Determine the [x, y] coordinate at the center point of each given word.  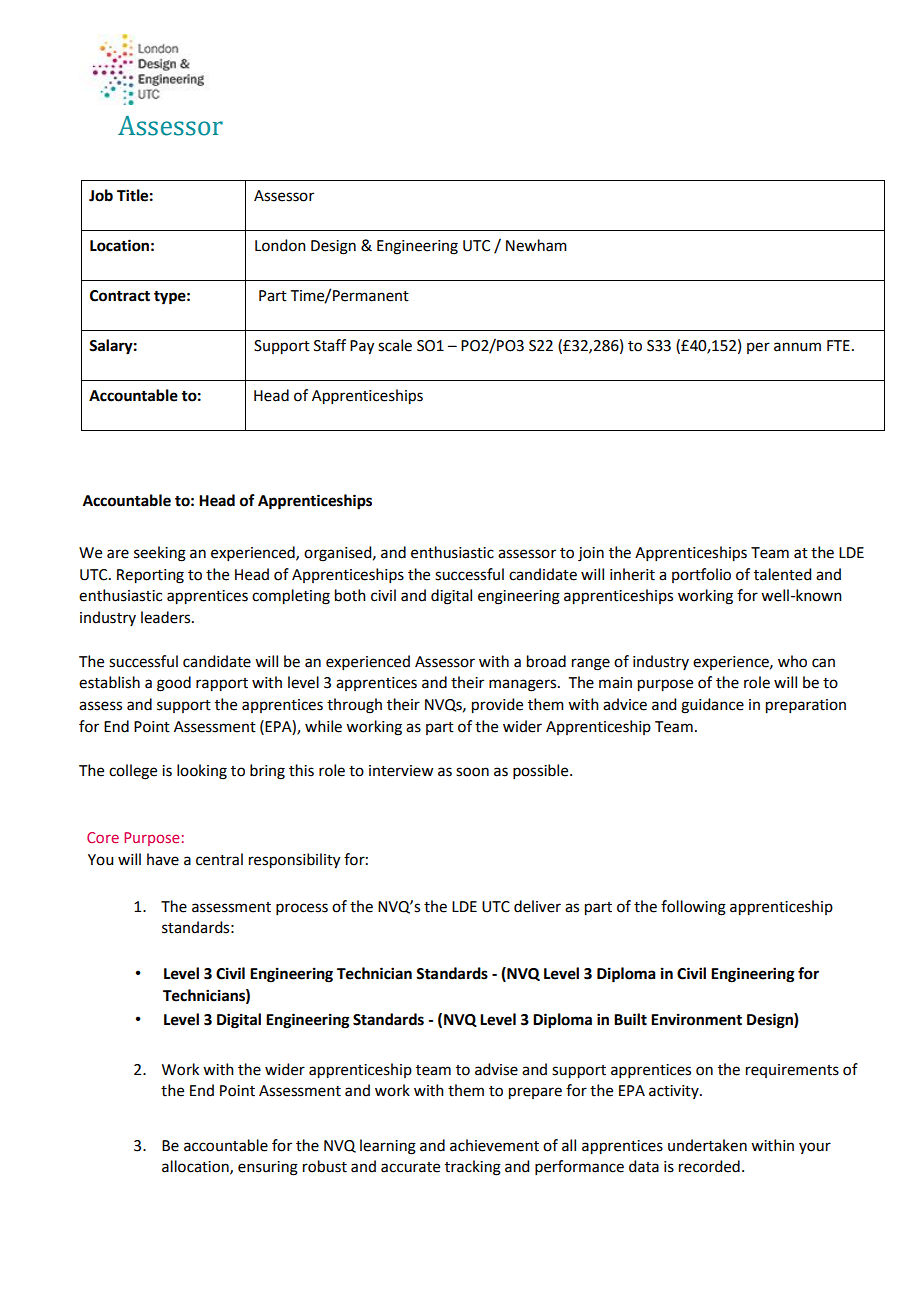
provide [497, 706]
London [280, 245]
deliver [537, 906]
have [163, 859]
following [693, 908]
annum [797, 347]
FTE [838, 345]
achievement [494, 1145]
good [174, 684]
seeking [160, 554]
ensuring [268, 1168]
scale [395, 345]
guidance [712, 706]
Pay [362, 347]
